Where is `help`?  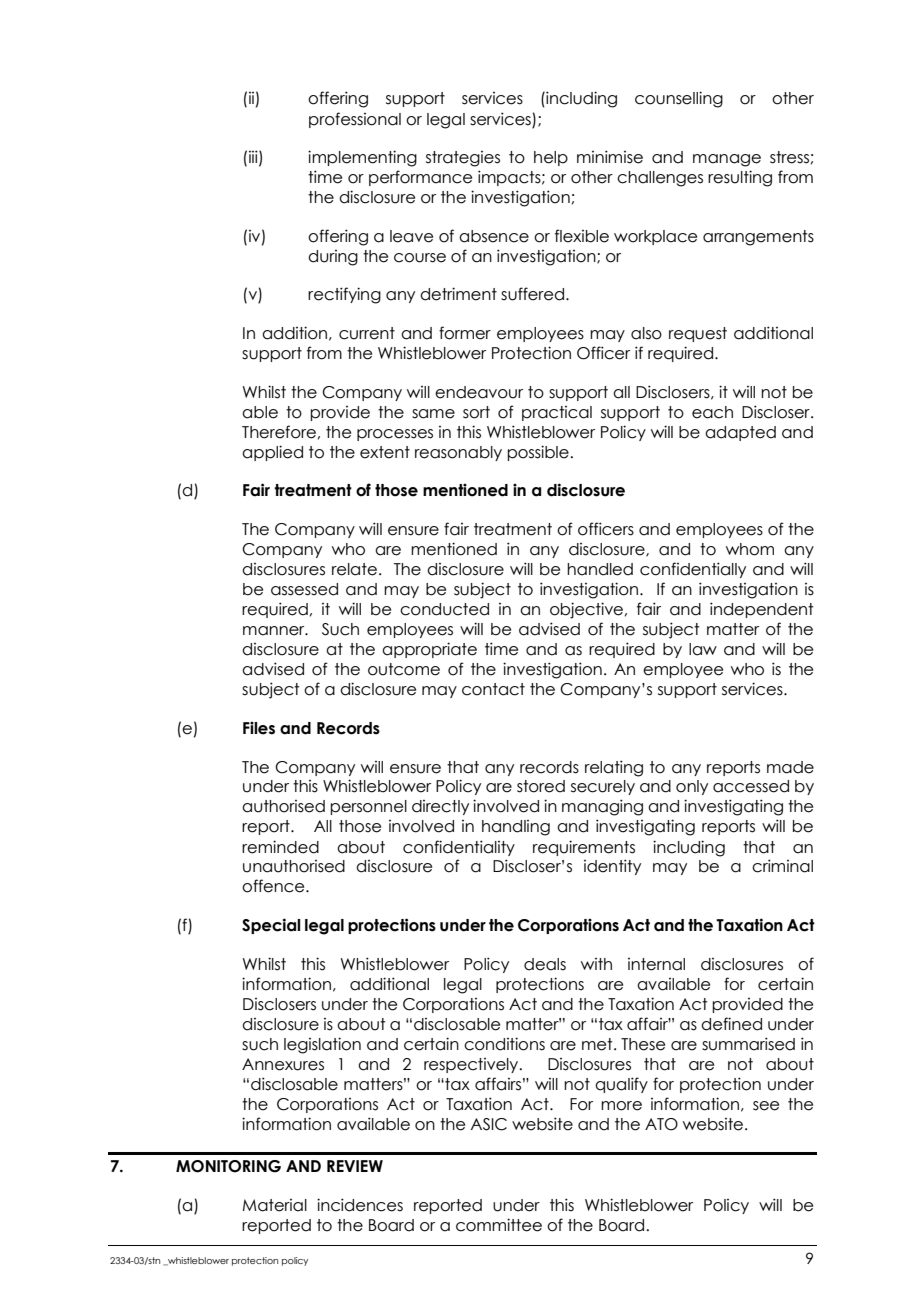 help is located at coordinates (551, 158).
